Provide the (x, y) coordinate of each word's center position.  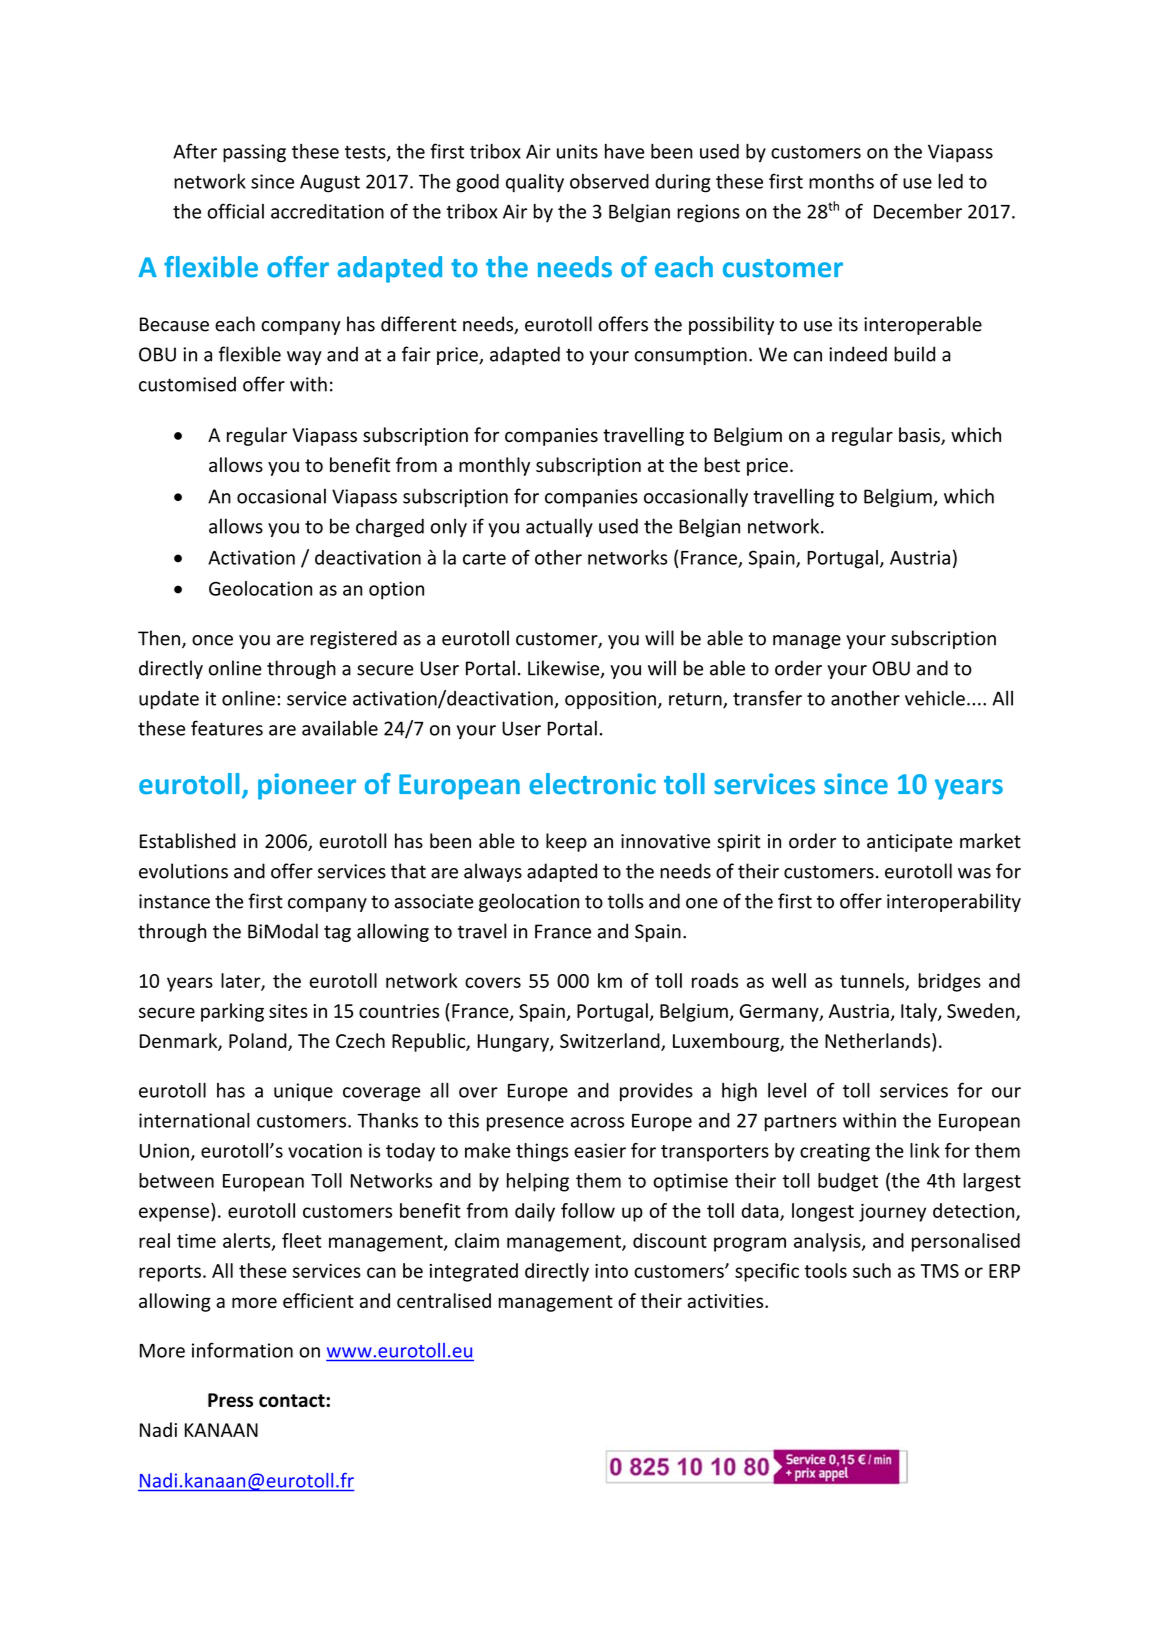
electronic (592, 784)
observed (609, 181)
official (235, 211)
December (918, 211)
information (242, 1350)
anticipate (909, 843)
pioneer (307, 786)
